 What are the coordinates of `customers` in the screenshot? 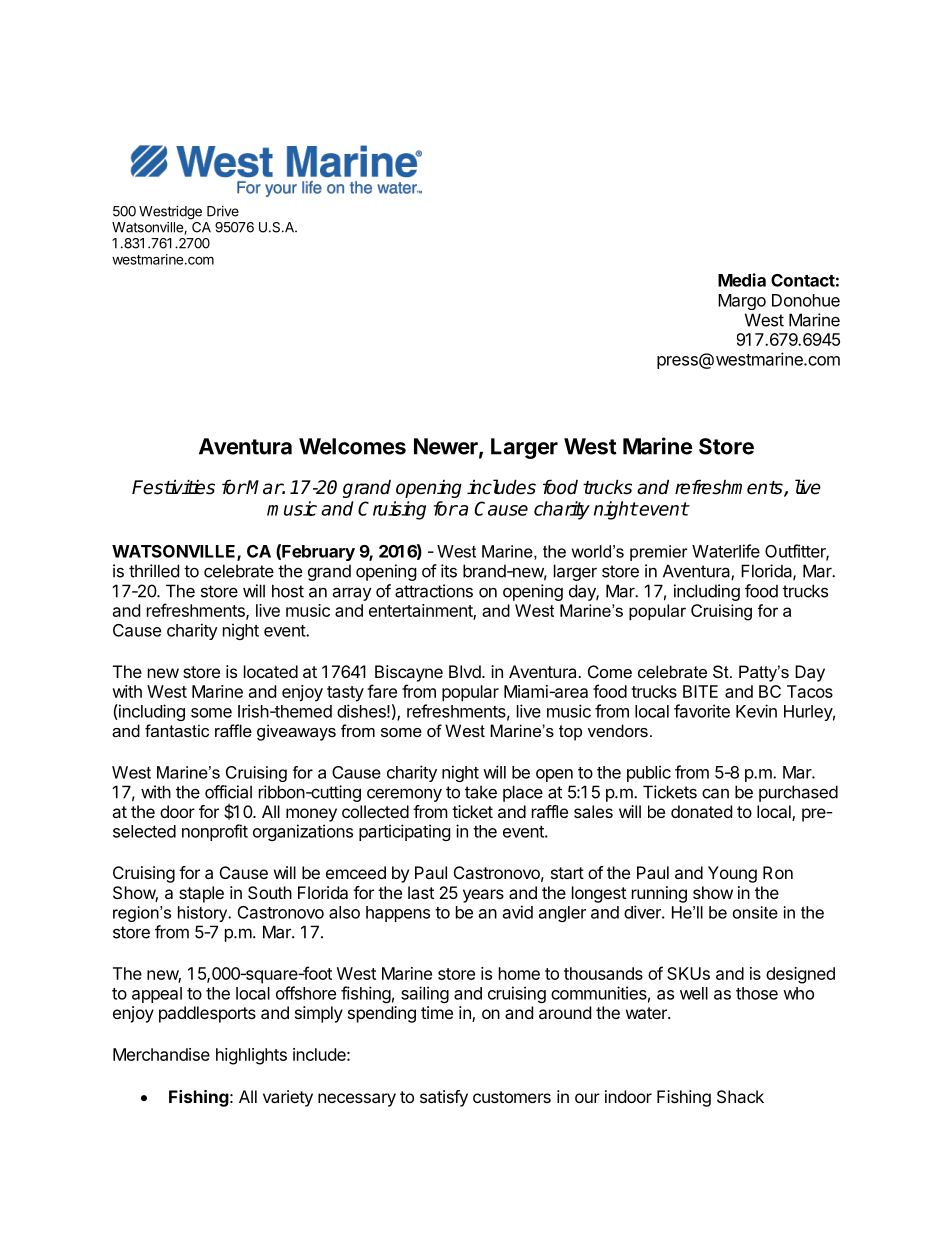 It's located at (512, 1097).
